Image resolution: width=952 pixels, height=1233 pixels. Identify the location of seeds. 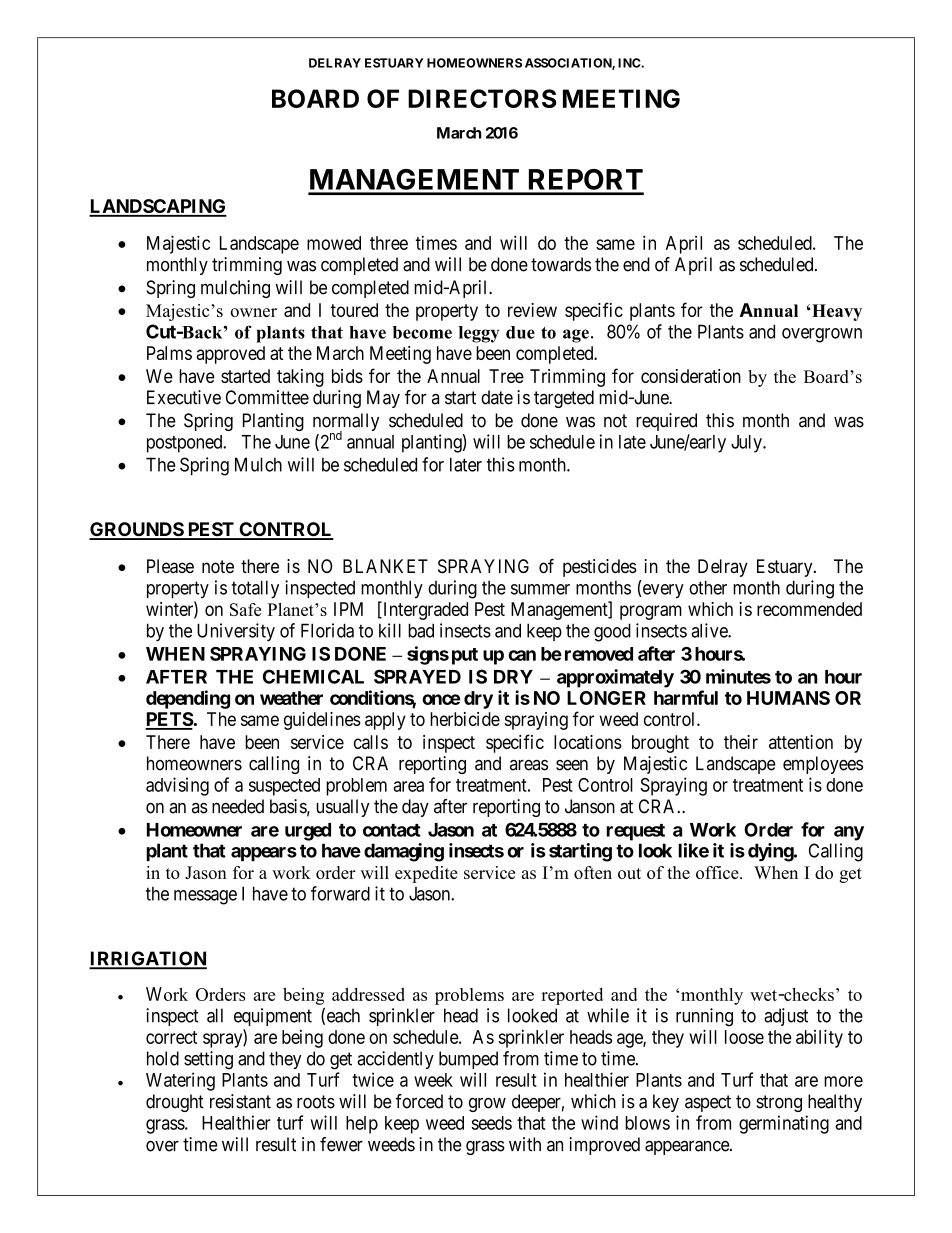
(491, 1123).
